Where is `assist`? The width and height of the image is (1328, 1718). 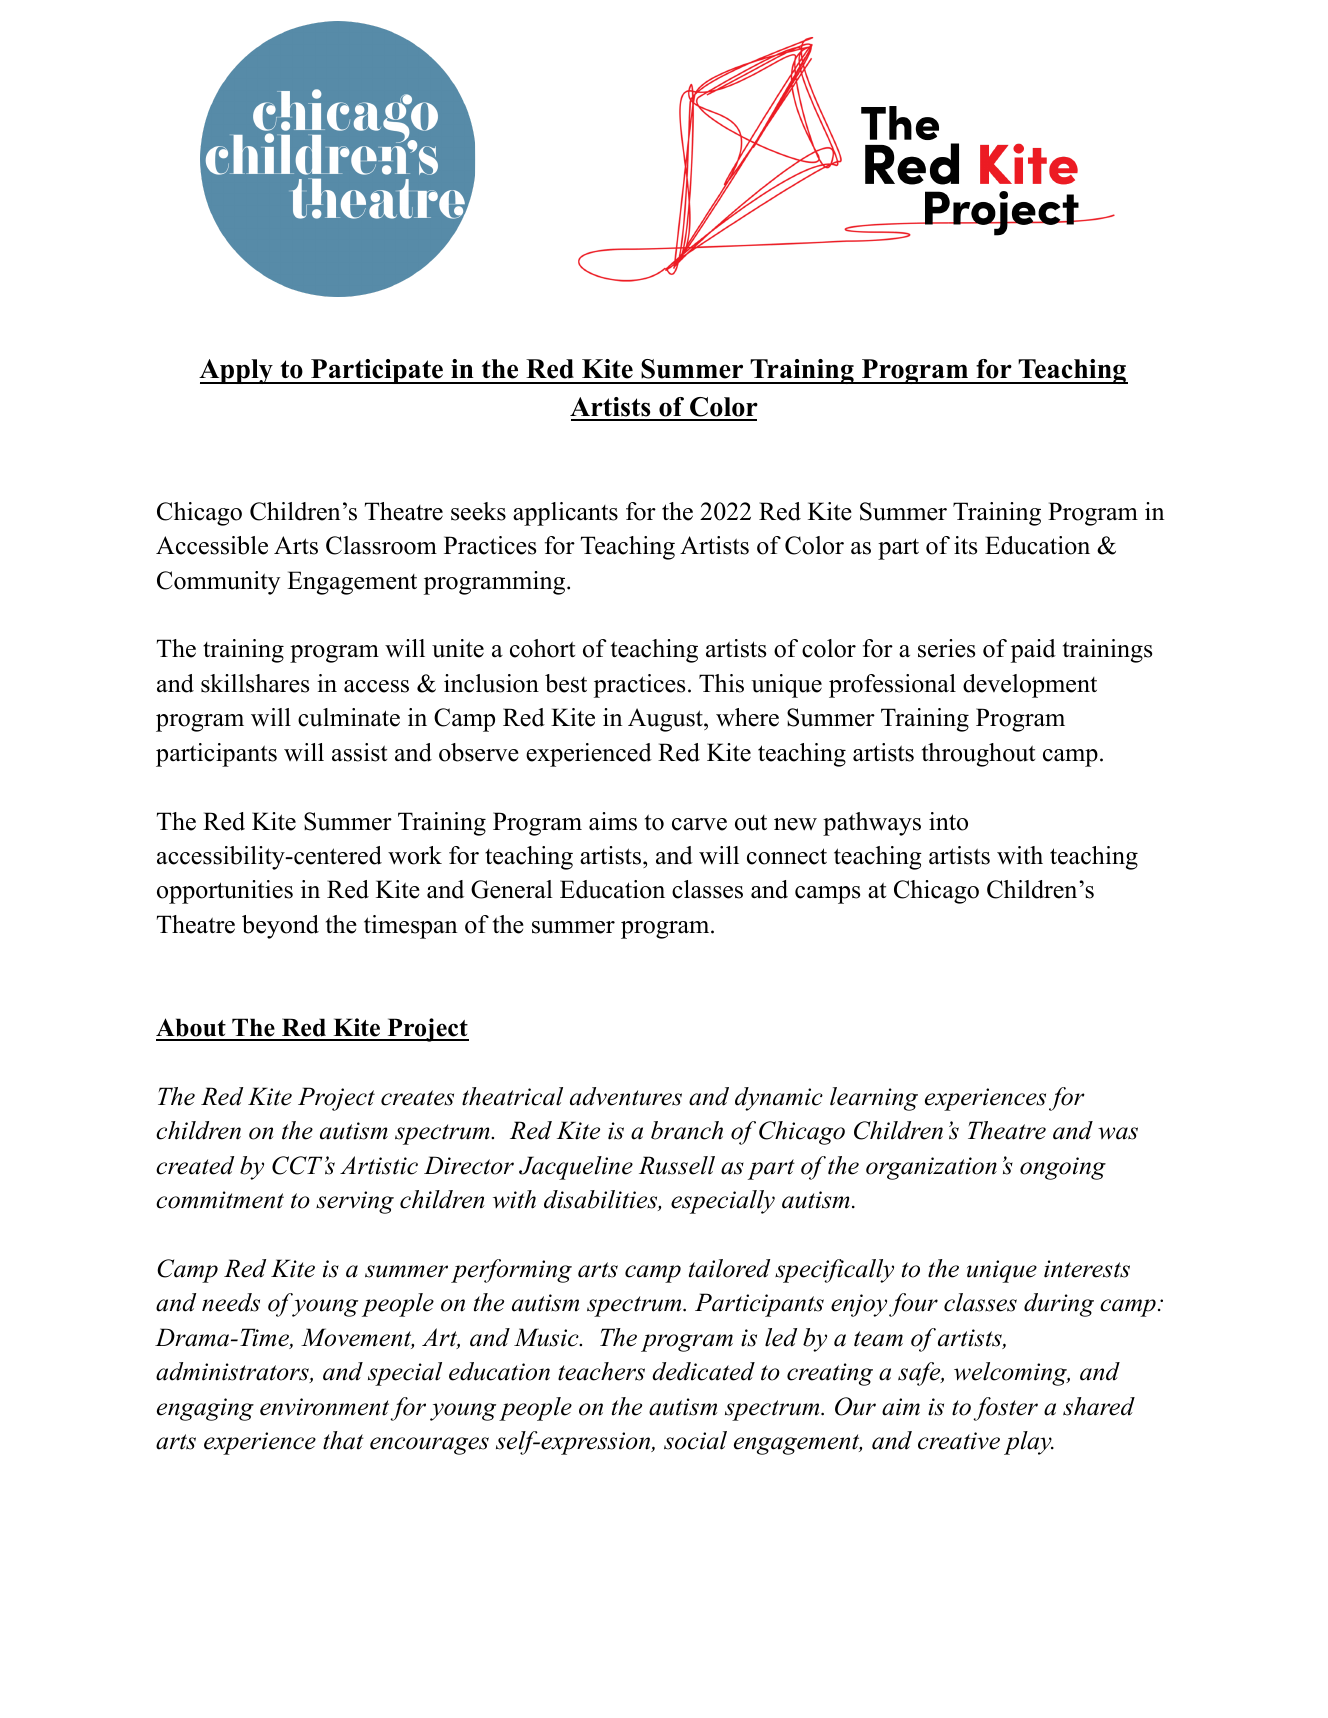
assist is located at coordinates (359, 752).
